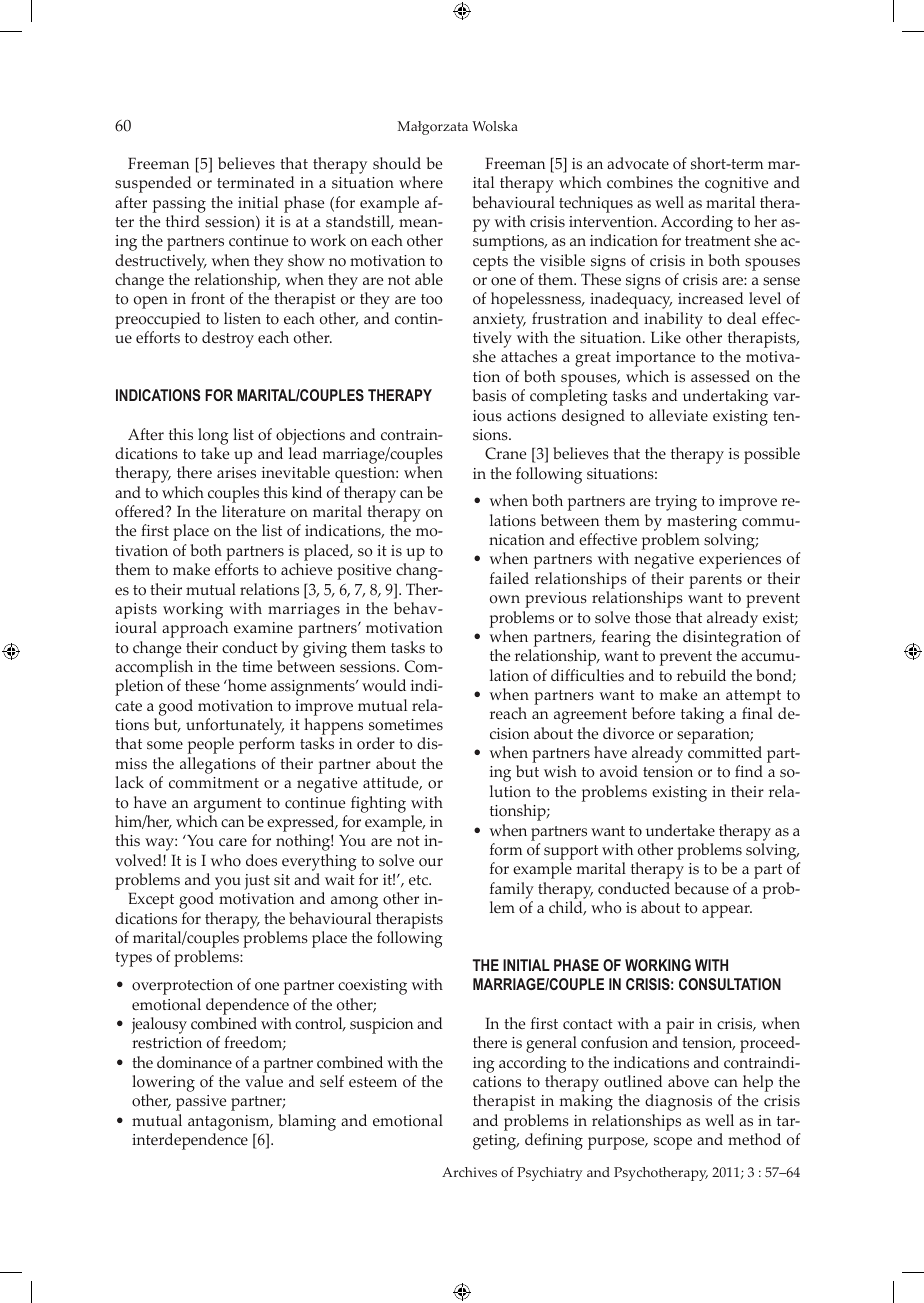 This screenshot has height=1303, width=924. What do you see at coordinates (253, 511) in the screenshot?
I see `literature` at bounding box center [253, 511].
